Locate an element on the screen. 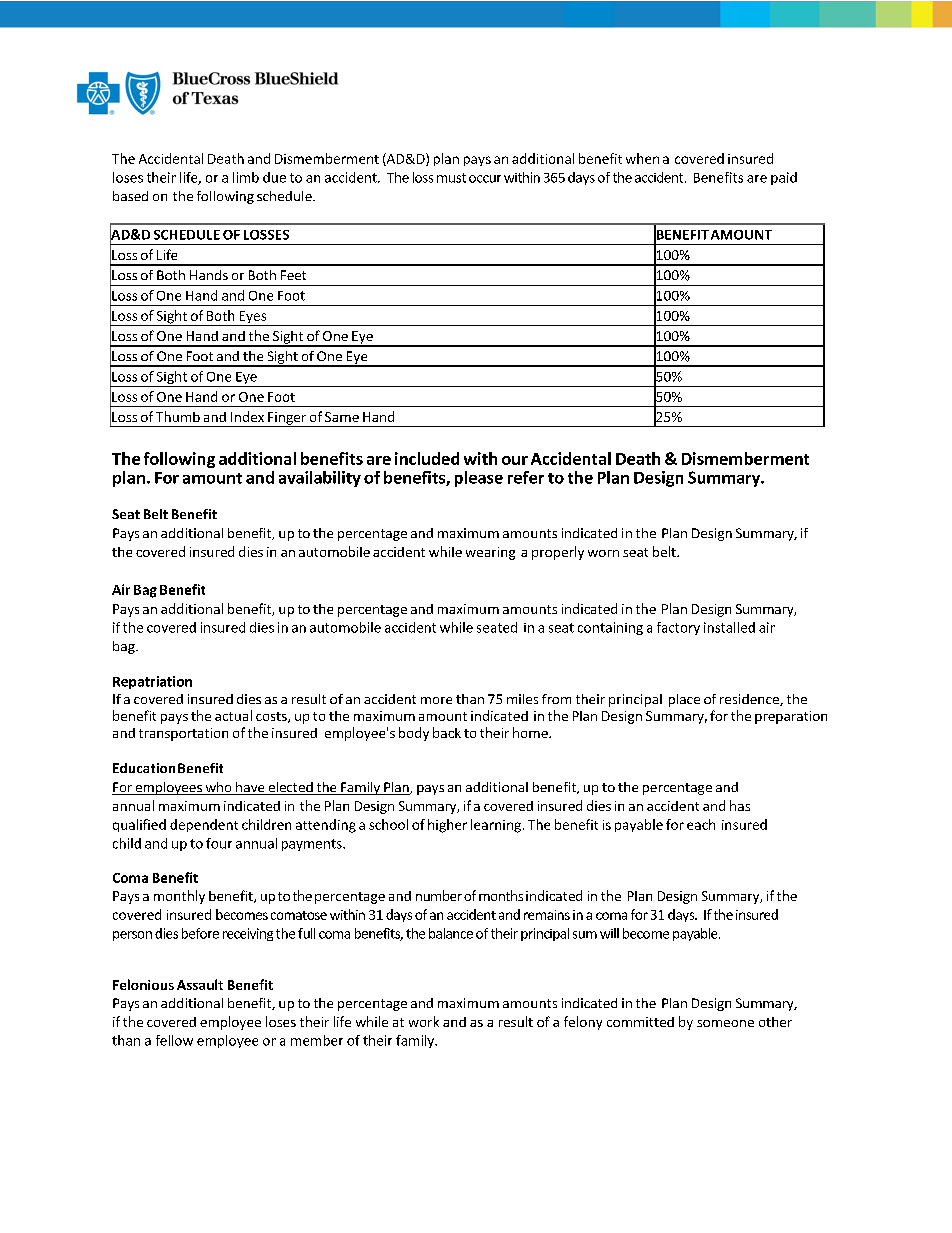 This screenshot has height=1233, width=952. work is located at coordinates (424, 1021).
